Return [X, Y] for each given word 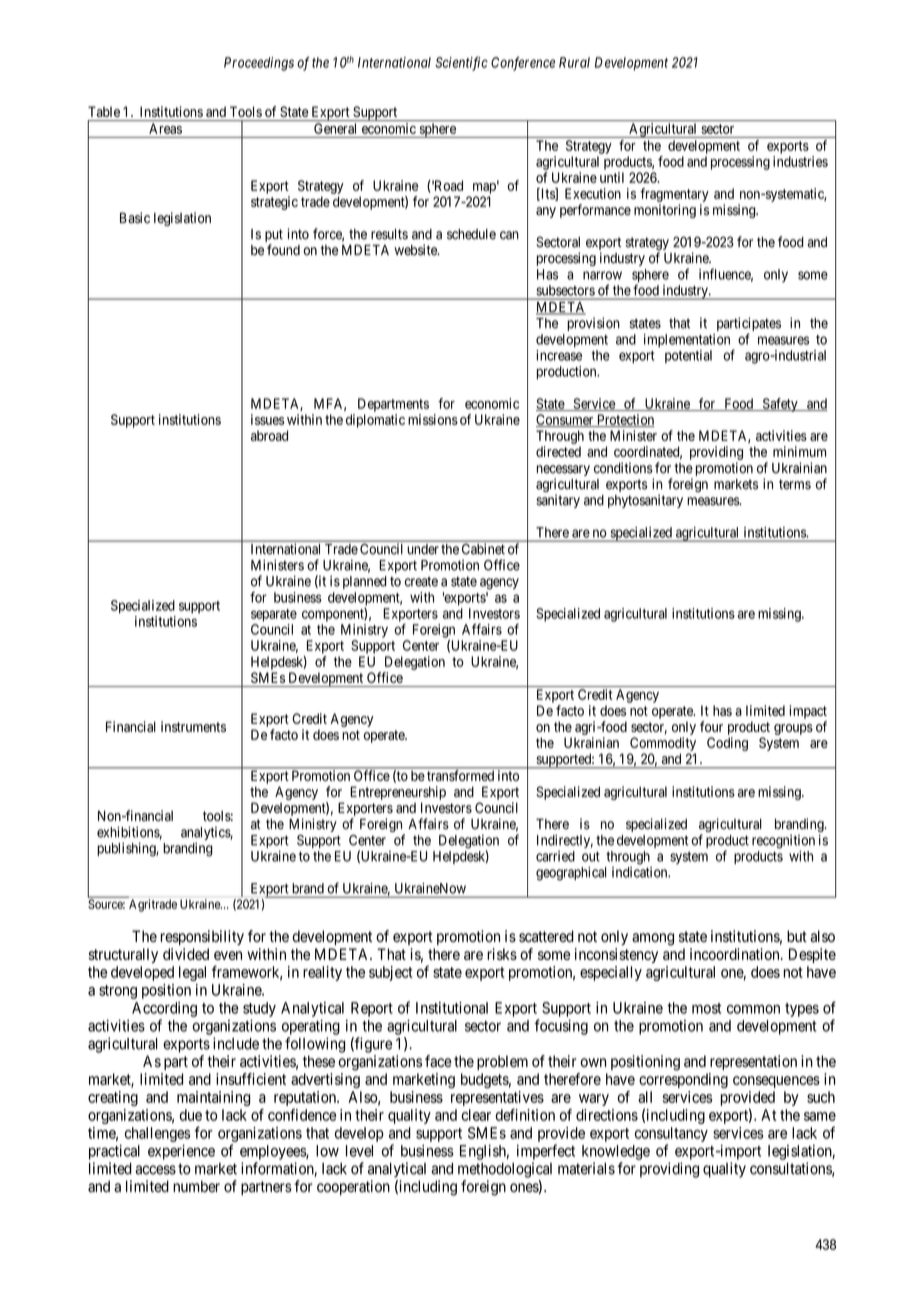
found [283, 250]
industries [800, 161]
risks [502, 954]
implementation [687, 340]
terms [795, 484]
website [416, 250]
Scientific [461, 64]
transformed [460, 775]
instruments [193, 726]
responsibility [202, 937]
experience [181, 1152]
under [423, 549]
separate [274, 615]
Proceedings [259, 64]
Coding [727, 744]
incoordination [736, 954]
